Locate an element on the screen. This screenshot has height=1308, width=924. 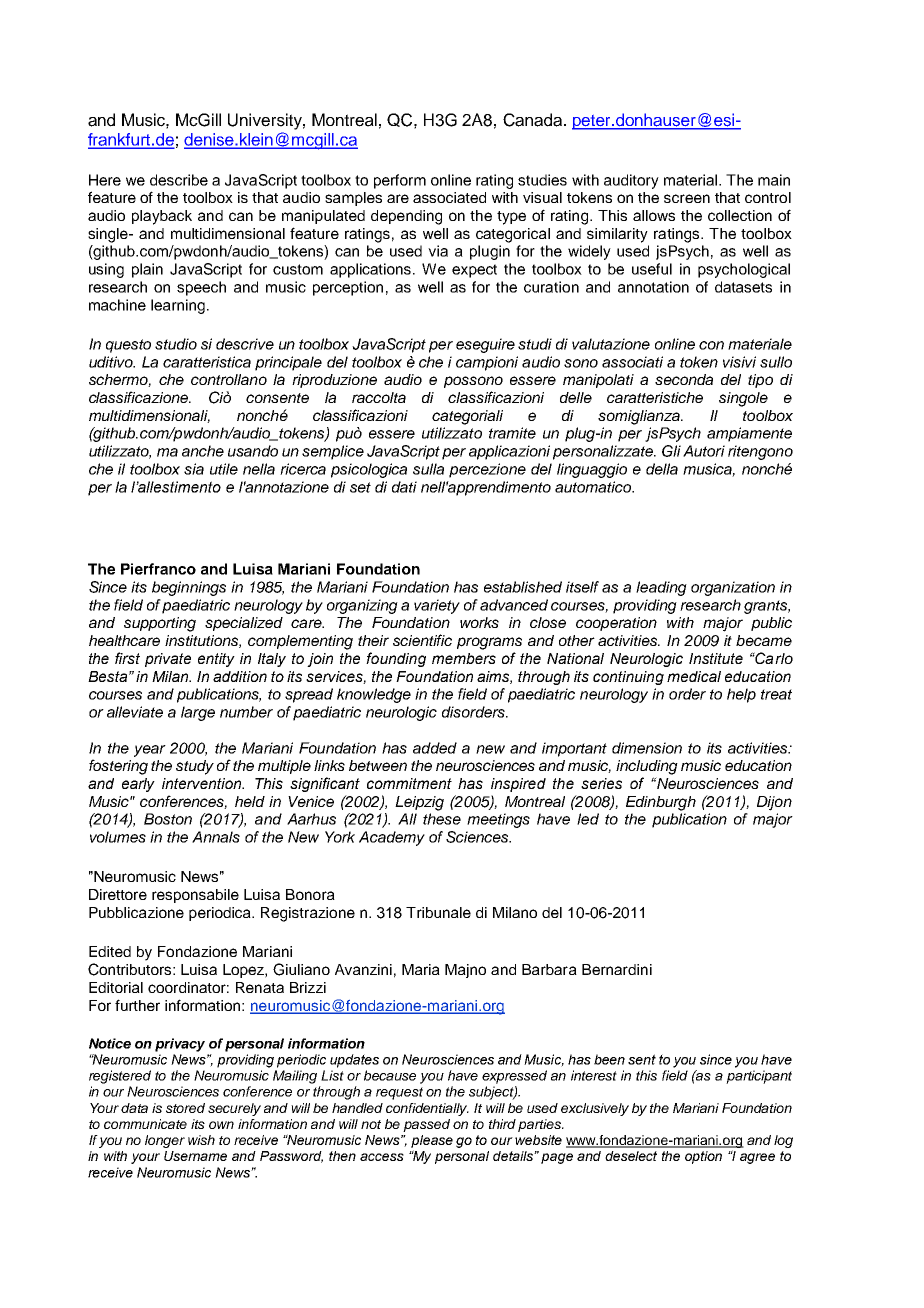
variety is located at coordinates (437, 606).
